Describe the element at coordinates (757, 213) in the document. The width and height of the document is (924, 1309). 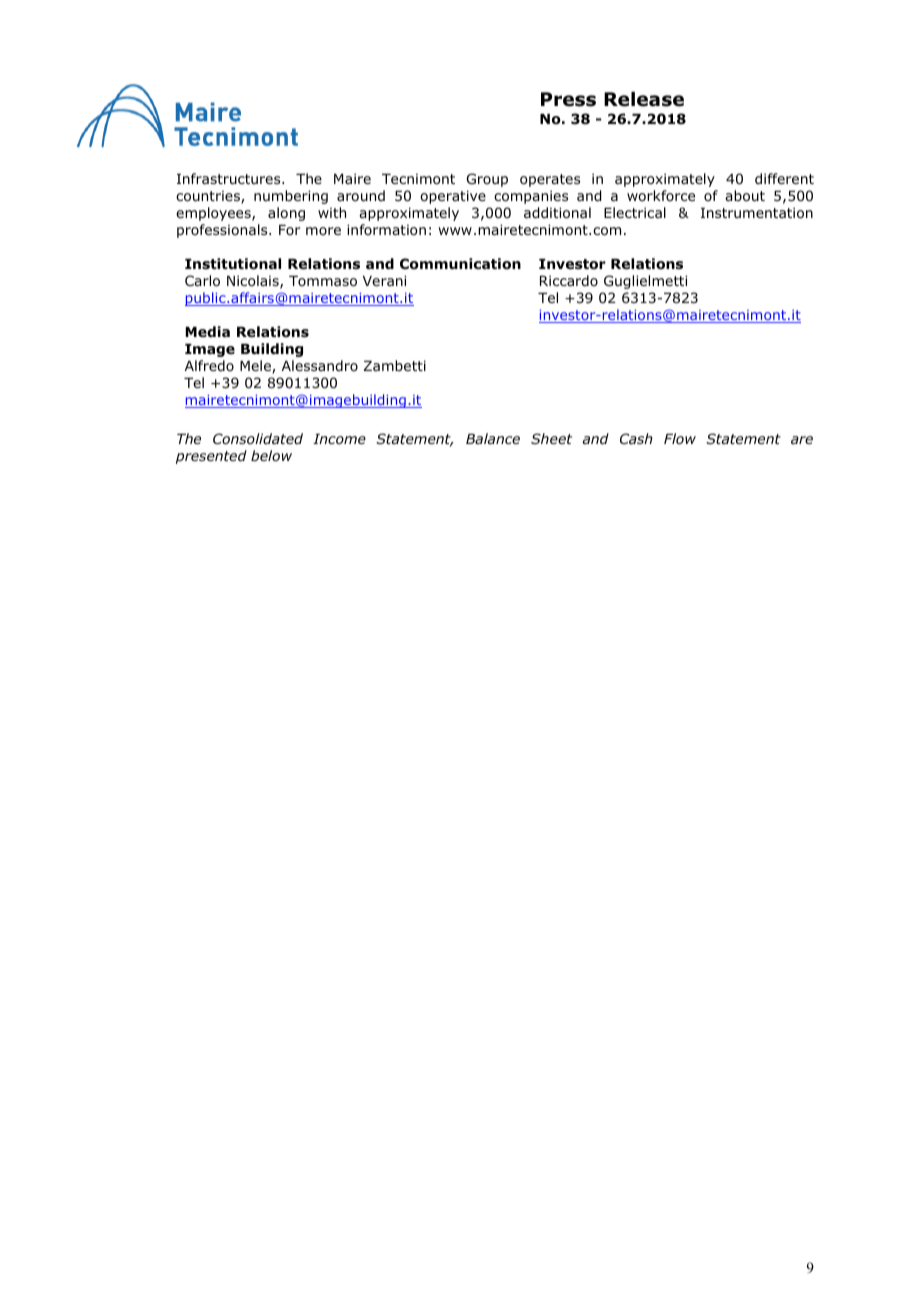
I see `Instrumentation` at that location.
